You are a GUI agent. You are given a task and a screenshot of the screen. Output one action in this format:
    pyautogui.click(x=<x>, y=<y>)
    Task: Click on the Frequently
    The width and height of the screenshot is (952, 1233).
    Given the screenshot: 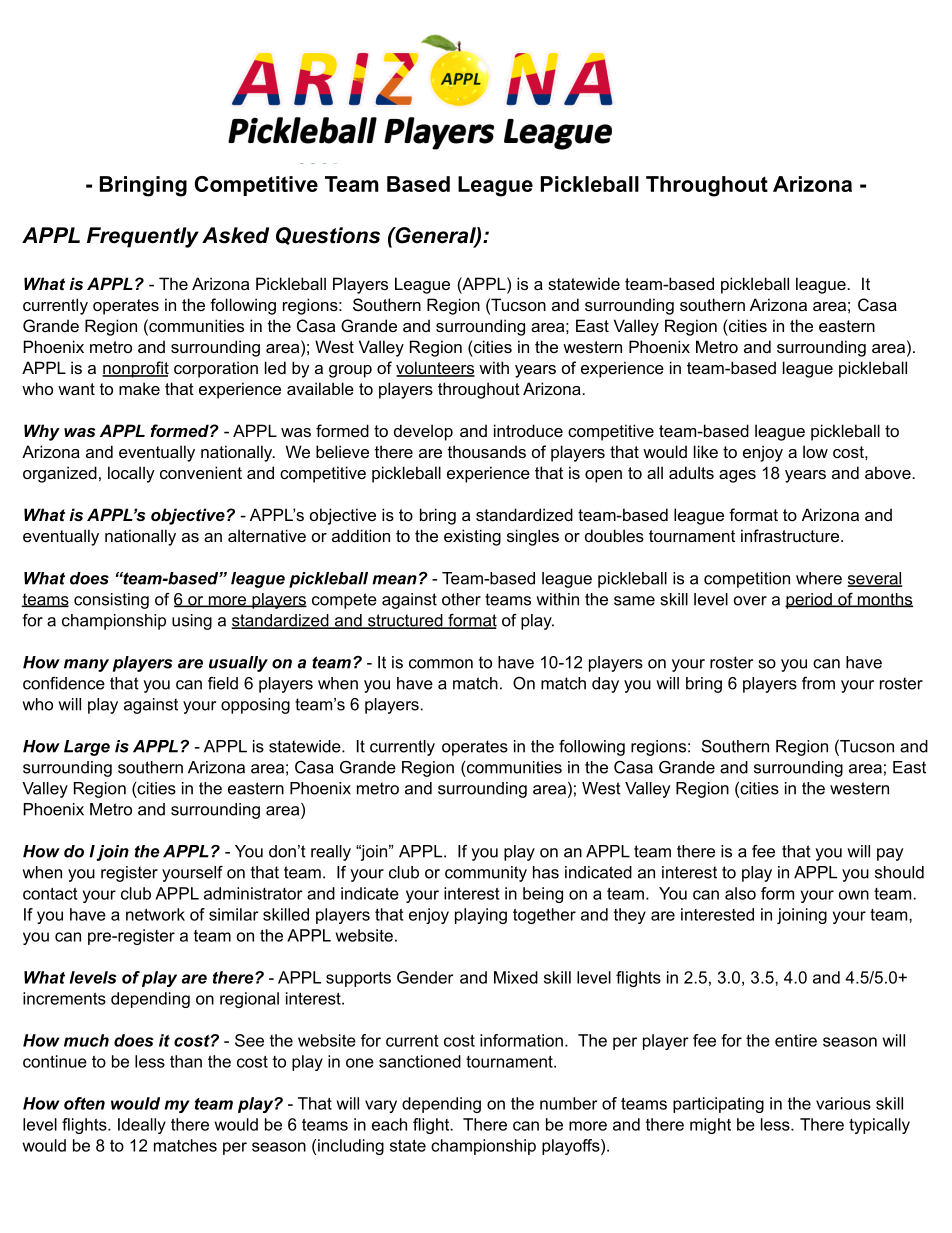 What is the action you would take?
    pyautogui.click(x=143, y=237)
